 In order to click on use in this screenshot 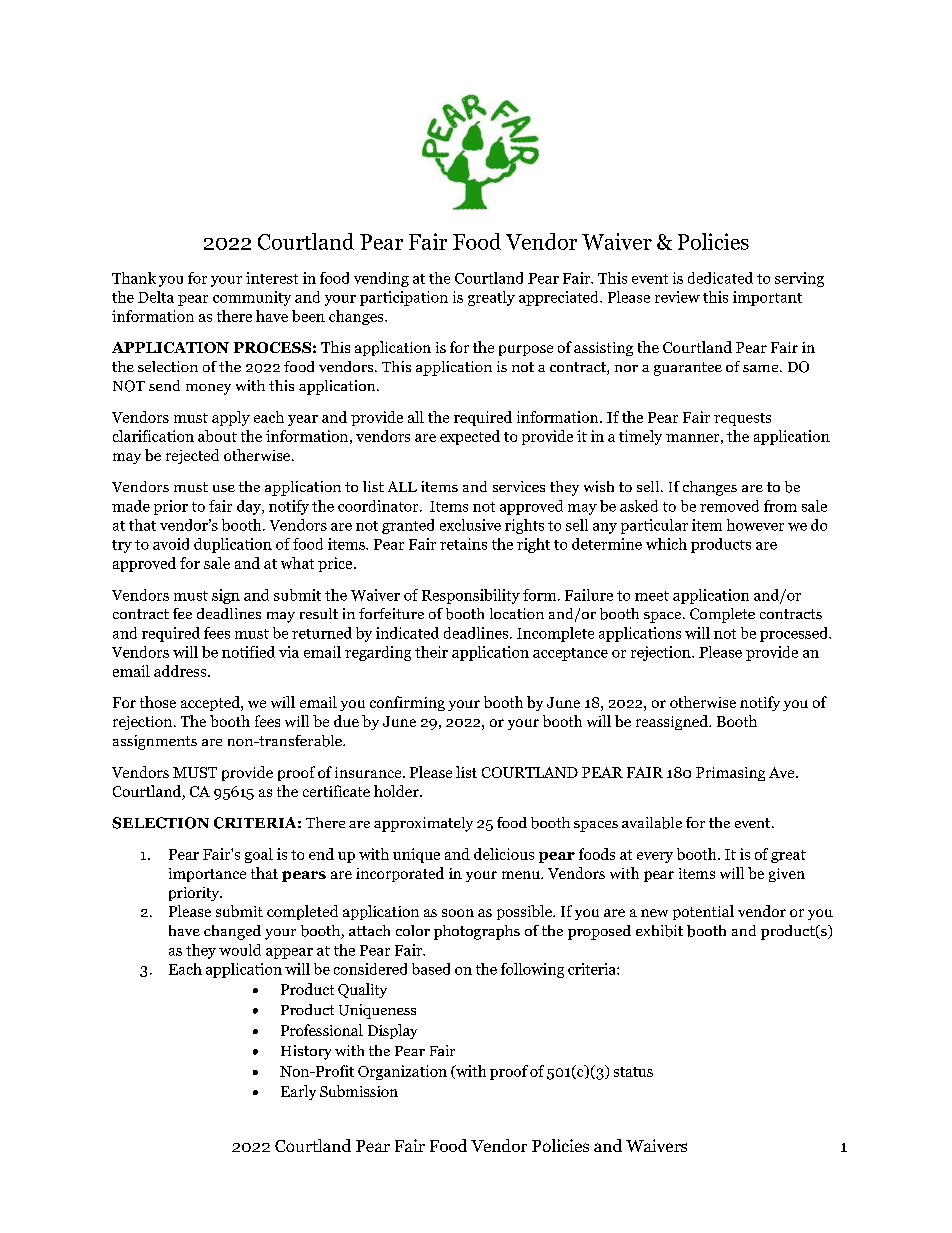, I will do `click(224, 488)`.
